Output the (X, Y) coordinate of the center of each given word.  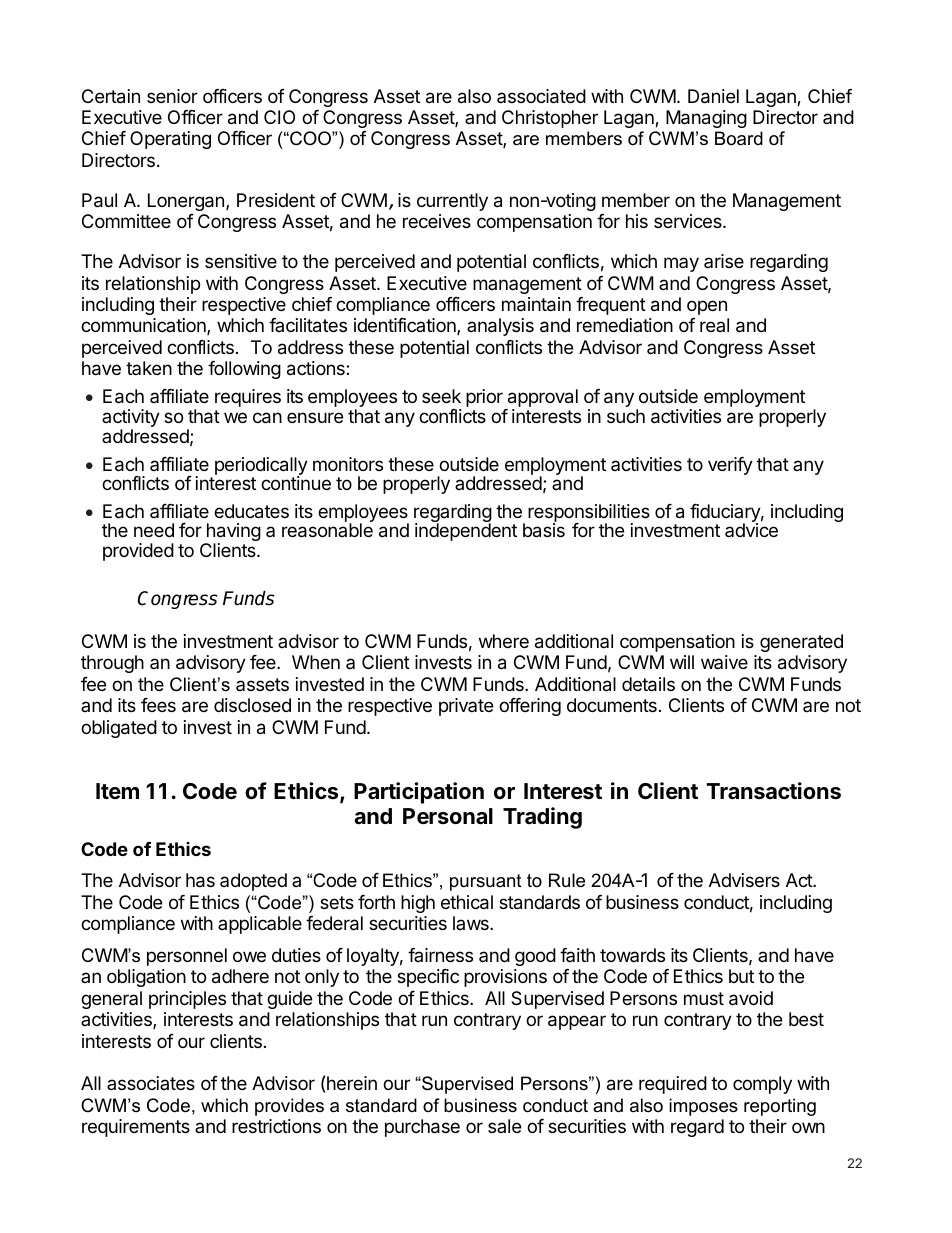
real (714, 325)
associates (151, 1083)
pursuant (486, 882)
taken (149, 368)
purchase (422, 1128)
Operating (170, 140)
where (504, 641)
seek (441, 396)
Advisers (744, 880)
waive (724, 662)
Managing (706, 119)
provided (138, 552)
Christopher (550, 119)
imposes (703, 1107)
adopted (253, 882)
